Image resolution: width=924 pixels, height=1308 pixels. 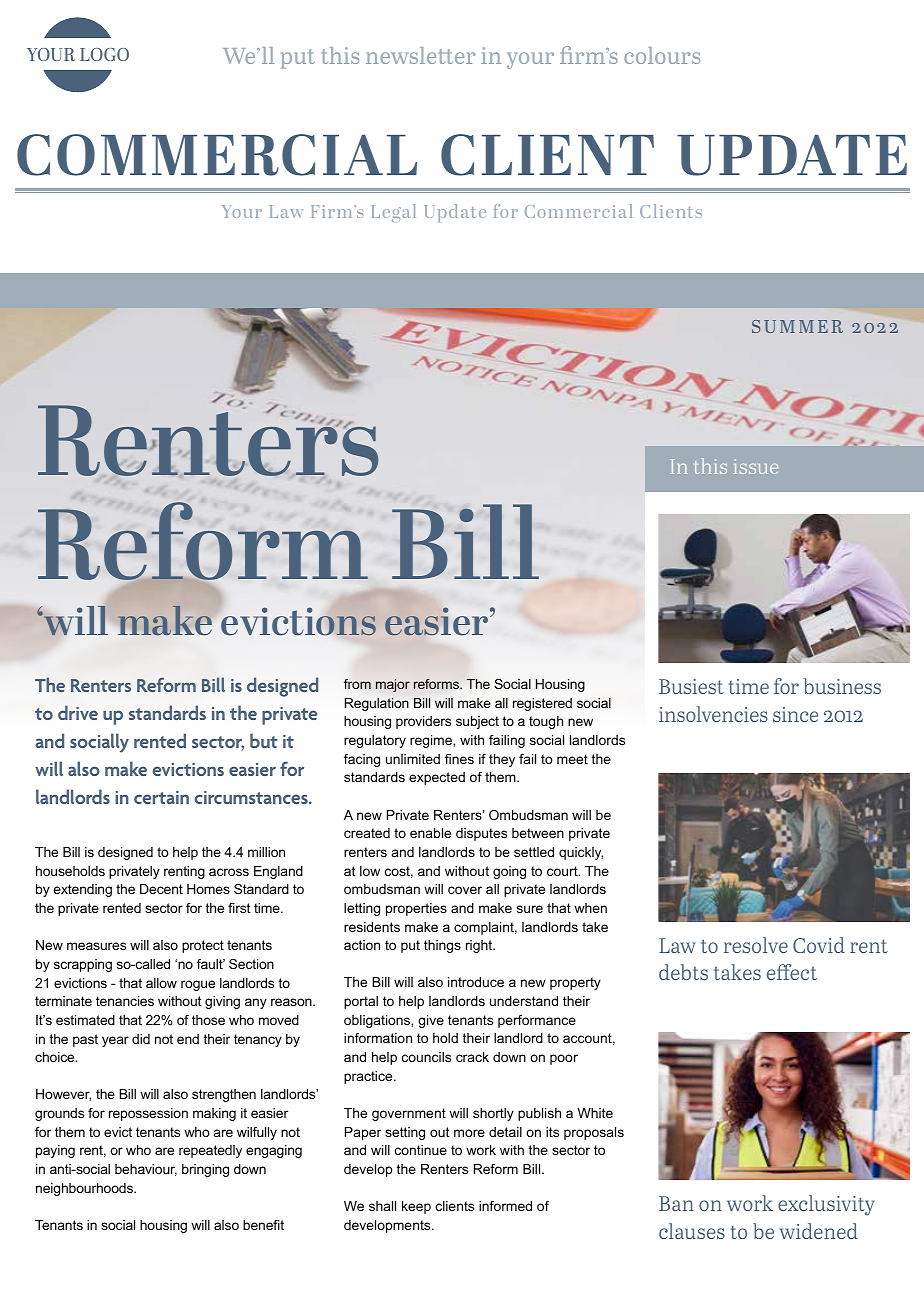 I want to click on newsletter, so click(x=420, y=55).
